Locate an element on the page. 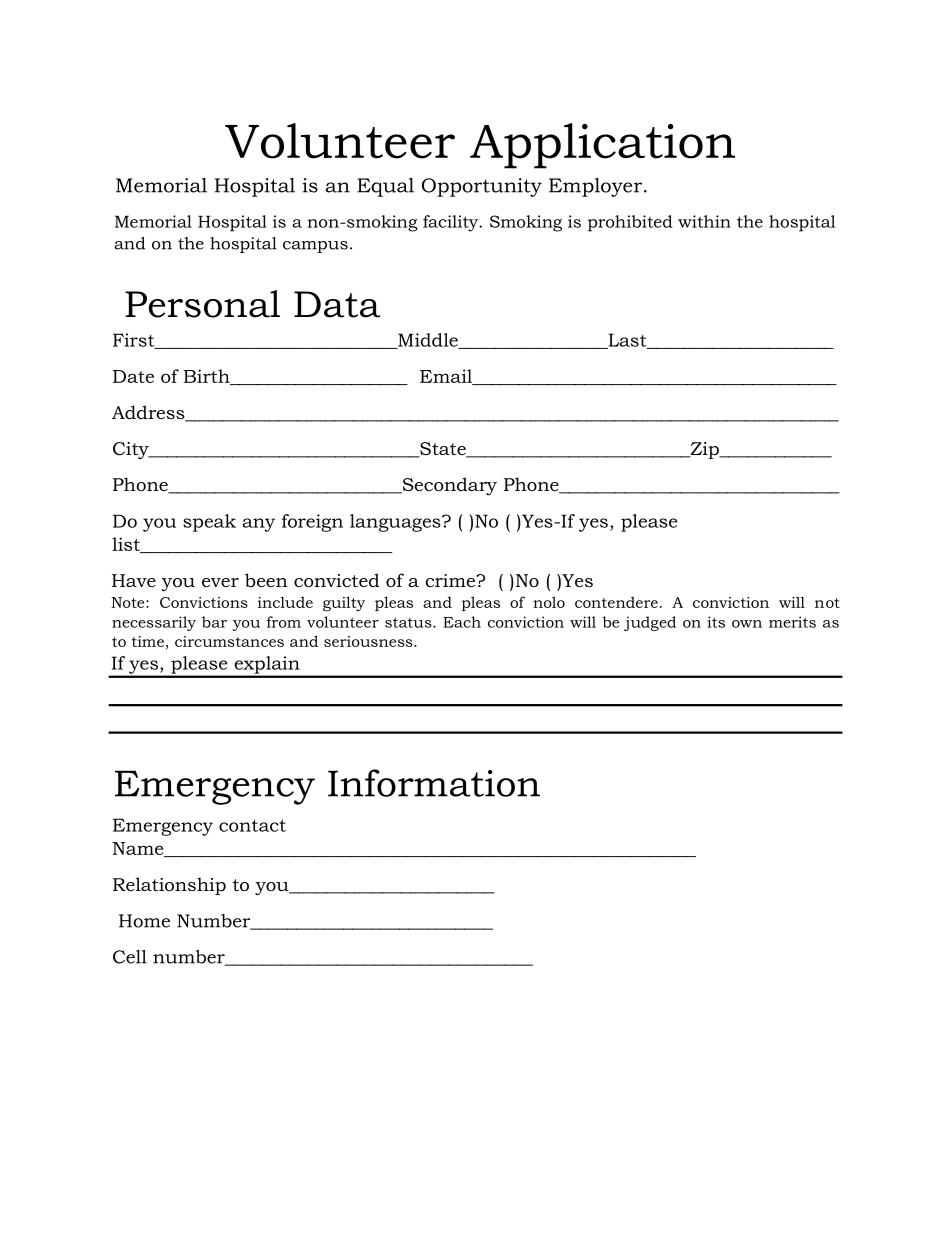  within is located at coordinates (704, 221).
